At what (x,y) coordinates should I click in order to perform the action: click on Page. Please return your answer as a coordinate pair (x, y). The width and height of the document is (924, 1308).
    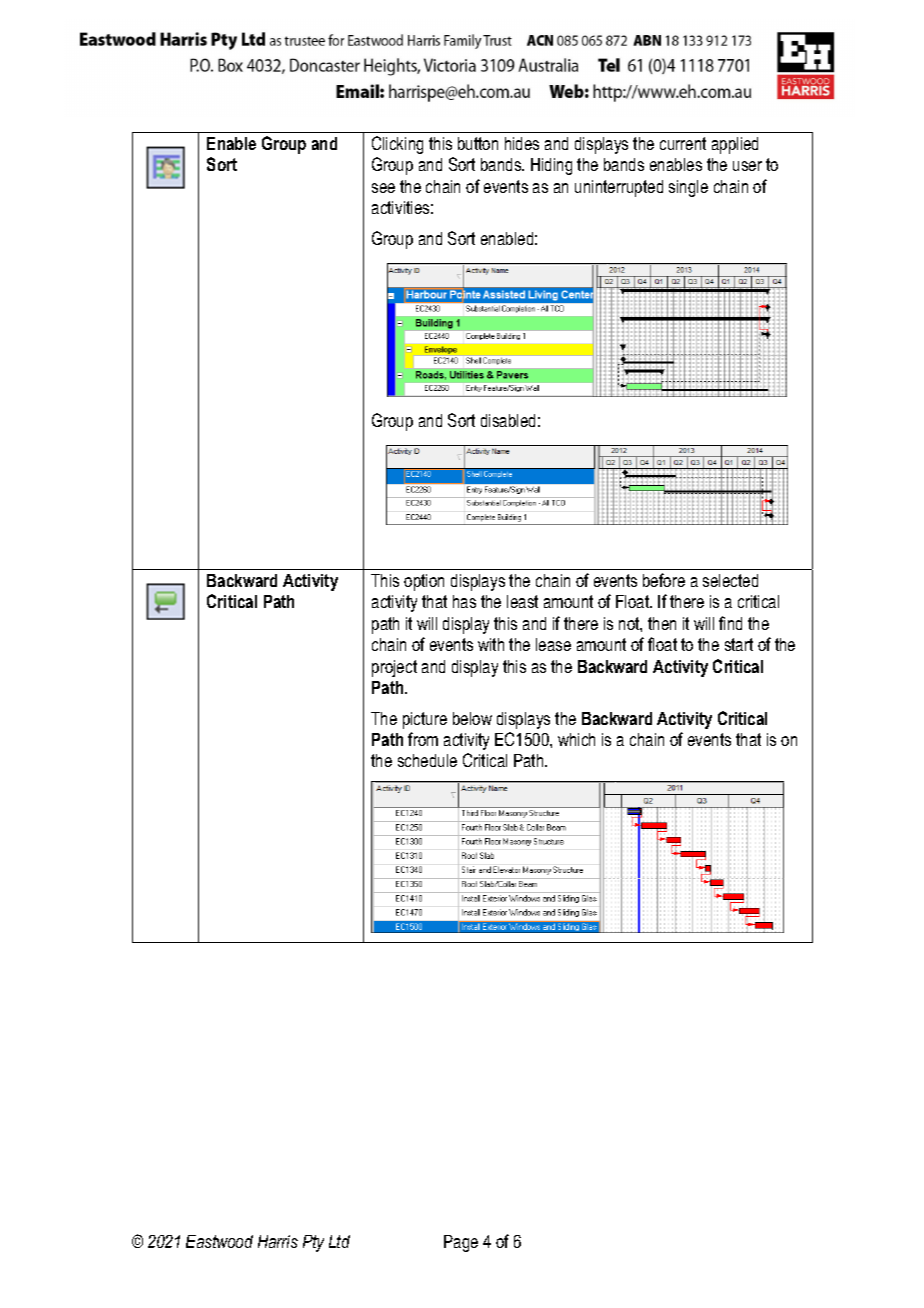
    Looking at the image, I should click on (461, 1243).
